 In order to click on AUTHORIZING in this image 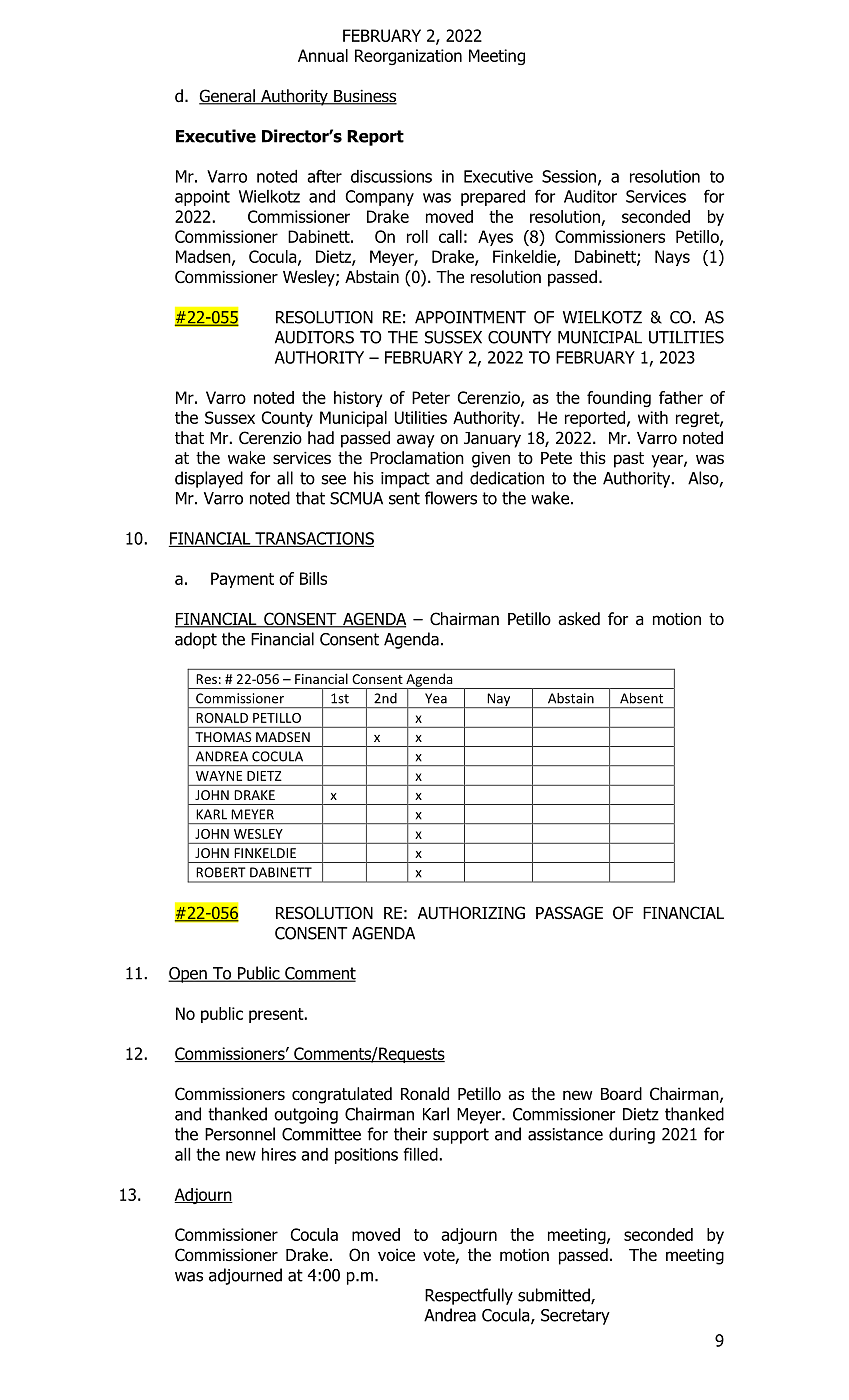, I will do `click(471, 913)`.
